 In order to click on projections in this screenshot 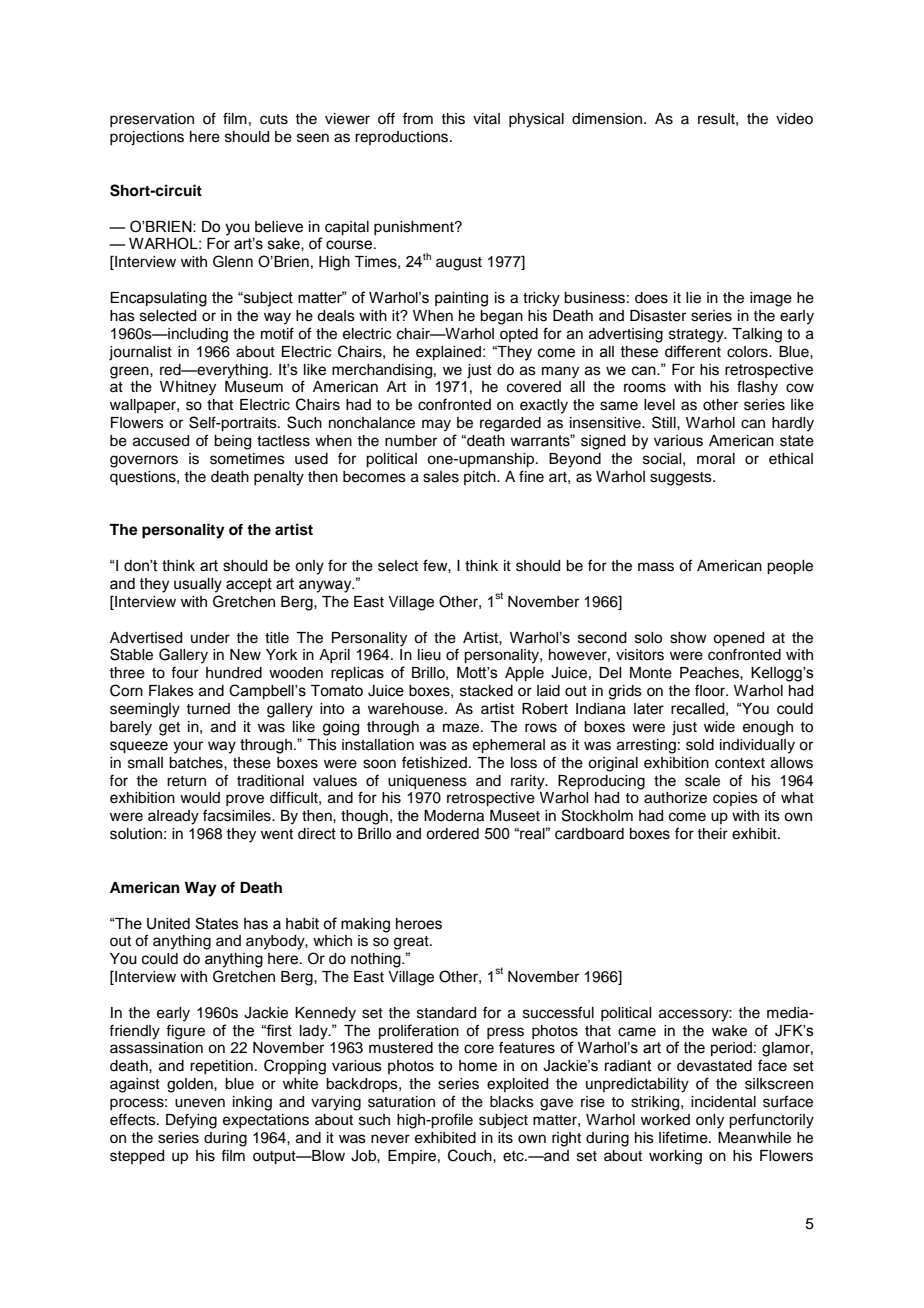, I will do `click(147, 138)`.
